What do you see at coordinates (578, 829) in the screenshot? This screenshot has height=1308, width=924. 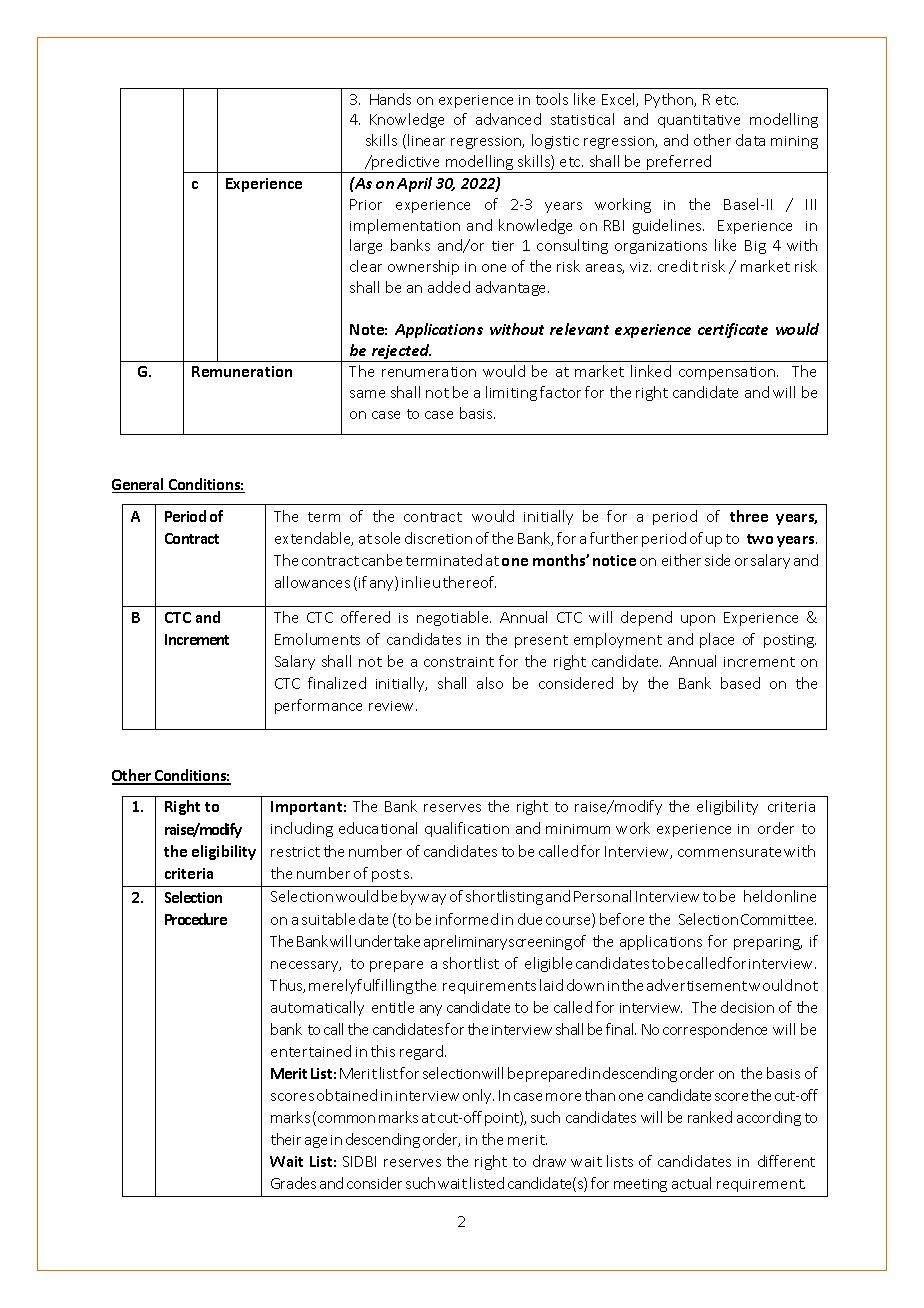 I see `minimum` at bounding box center [578, 829].
